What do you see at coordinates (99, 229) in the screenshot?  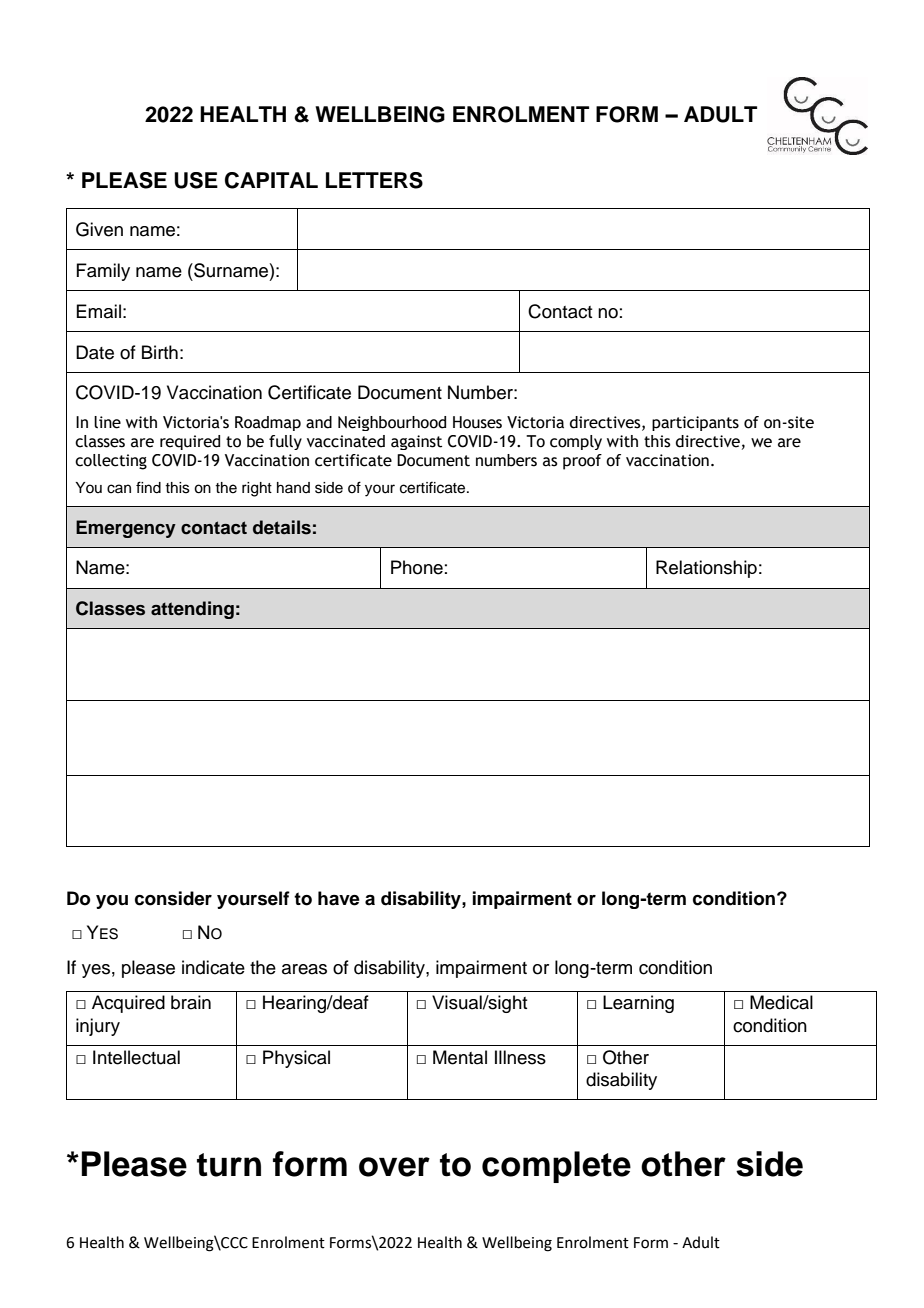 I see `Given` at bounding box center [99, 229].
